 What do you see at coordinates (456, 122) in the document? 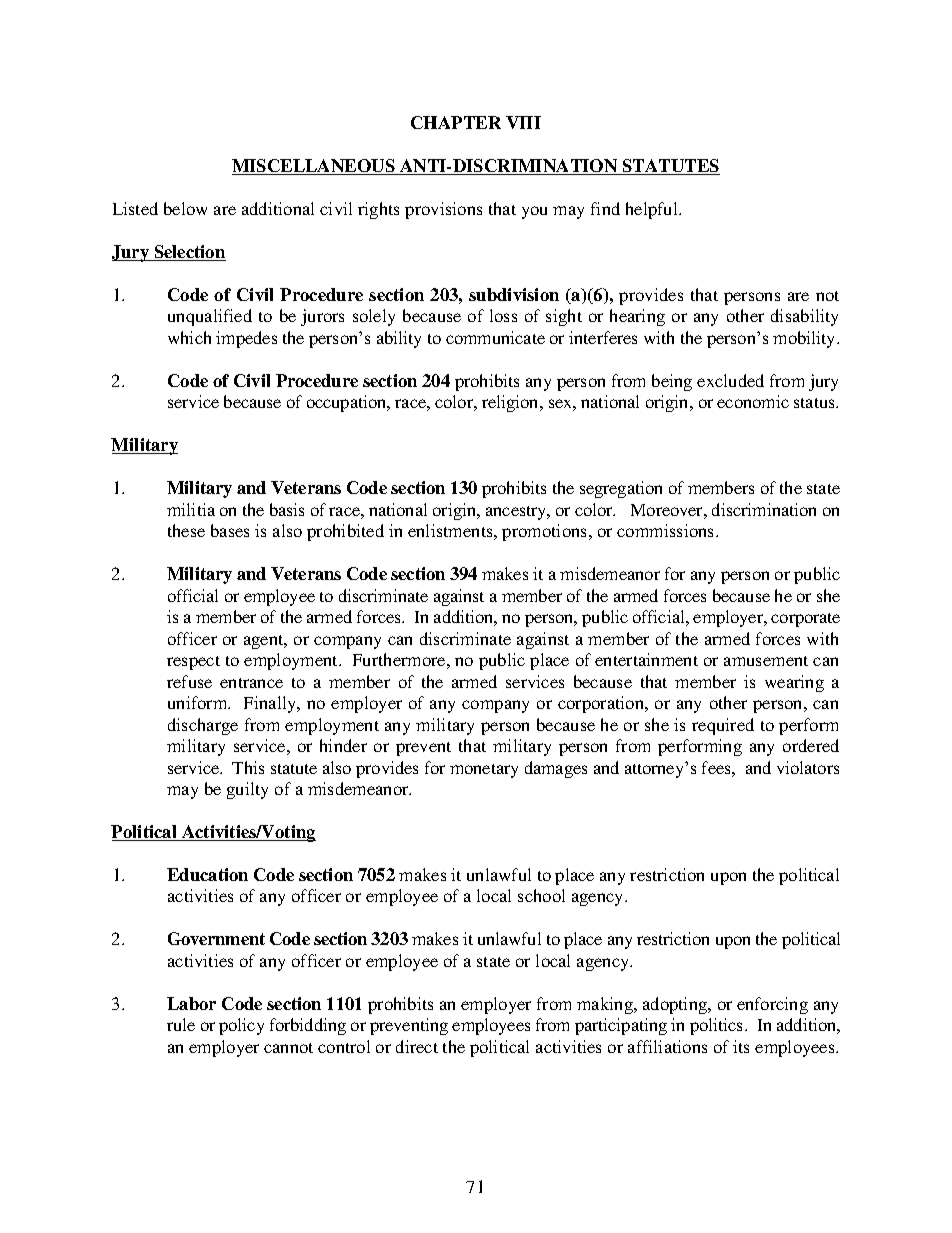
I see `CHAPTER` at bounding box center [456, 122].
